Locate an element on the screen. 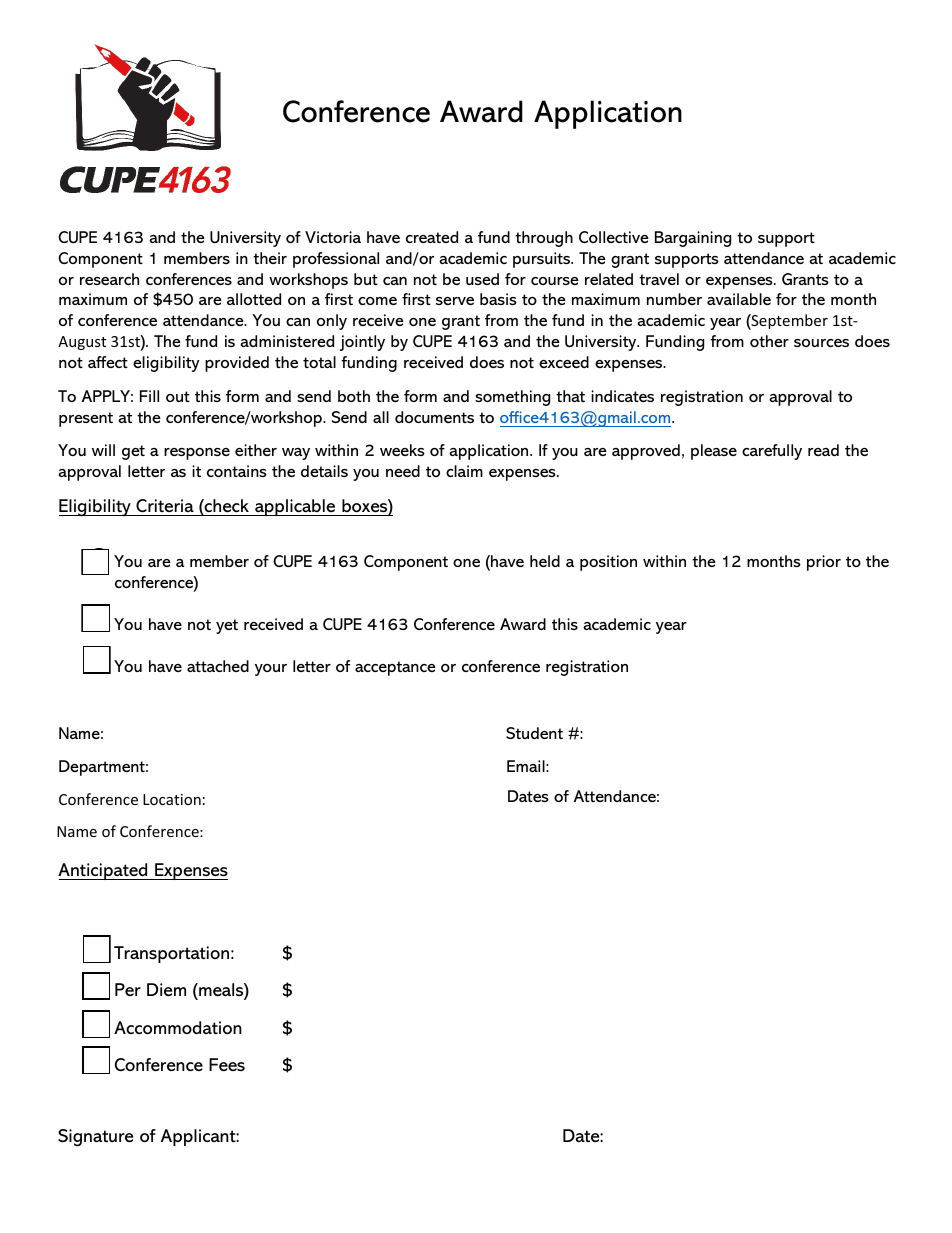 This screenshot has height=1233, width=952. Fees is located at coordinates (227, 1064).
